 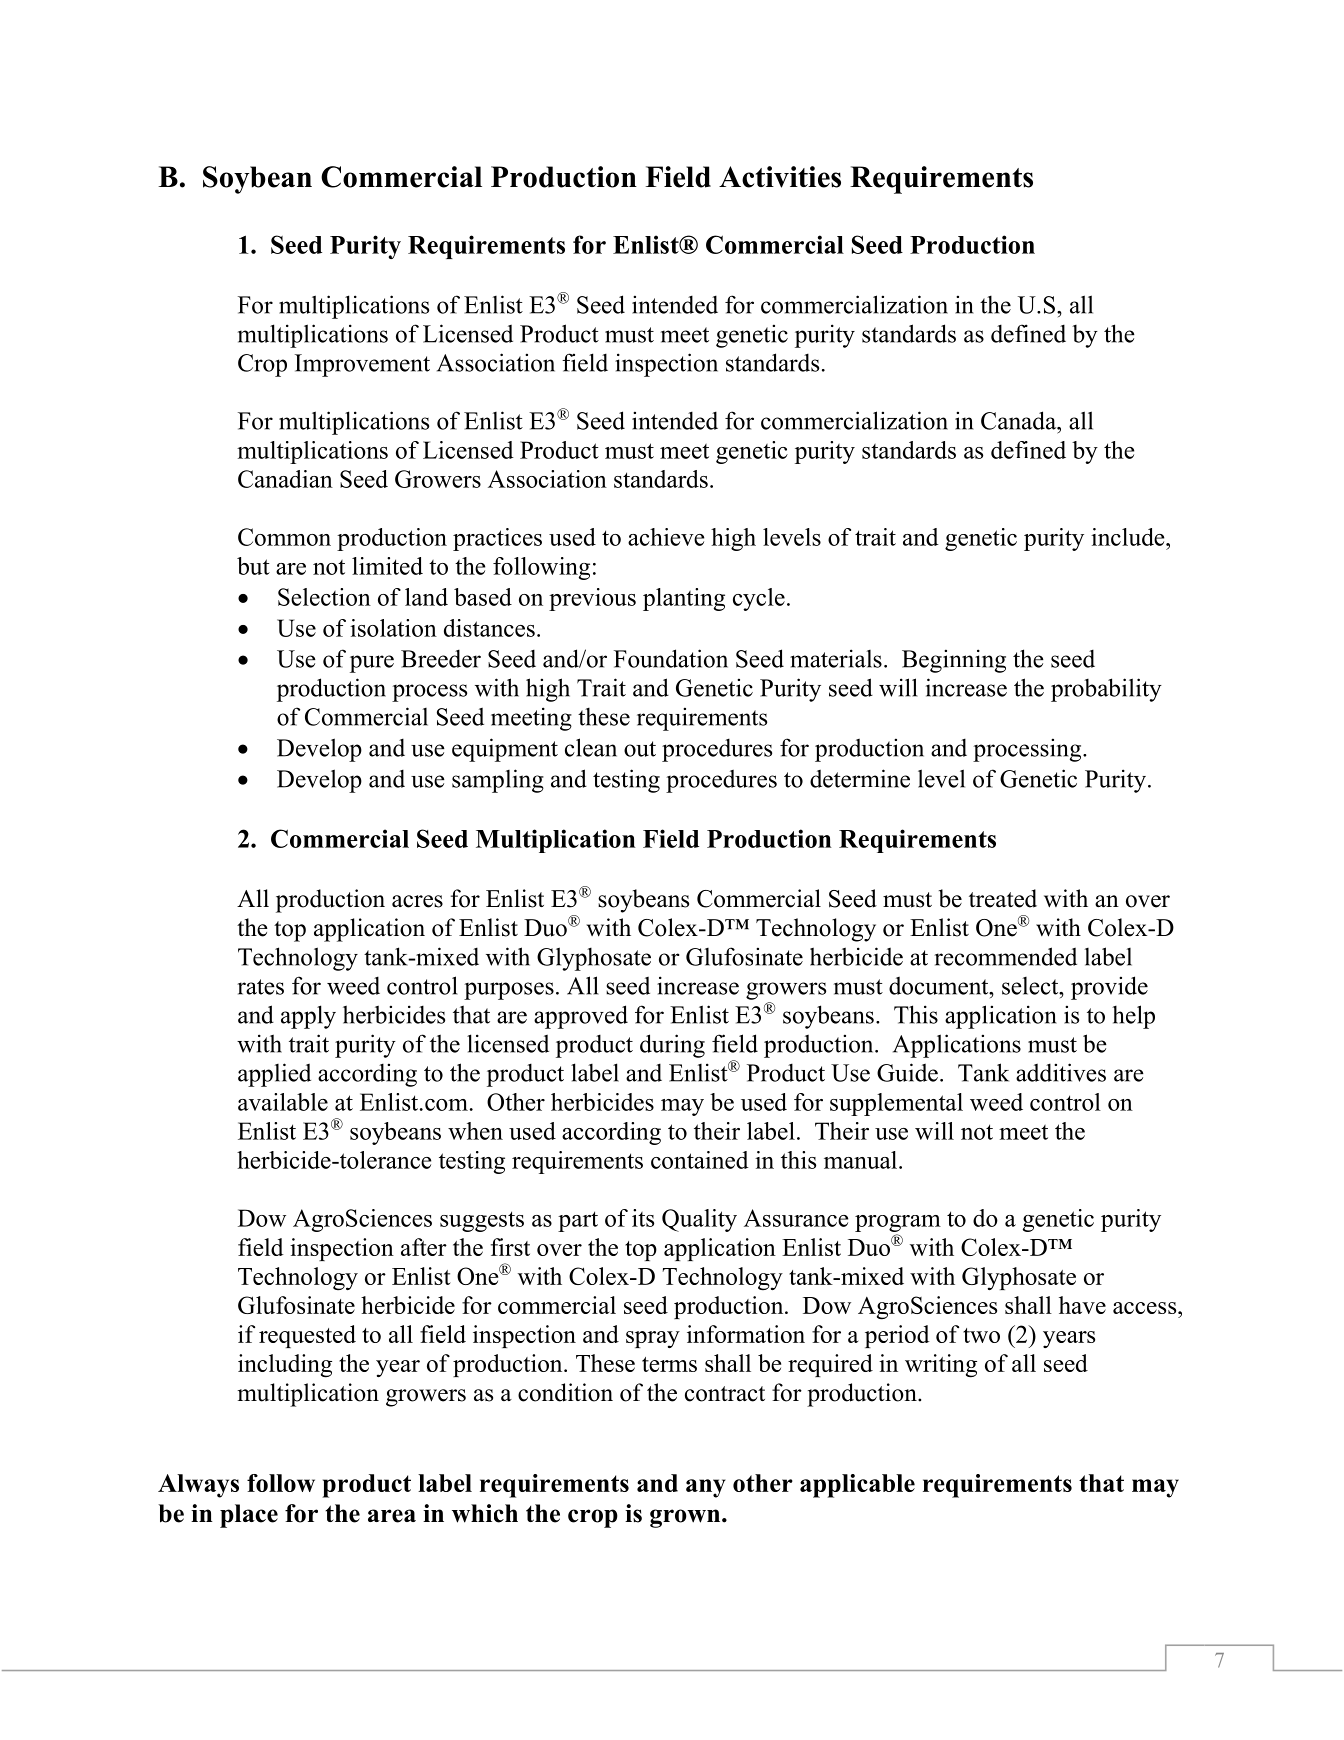 I want to click on additives, so click(x=1061, y=1072).
